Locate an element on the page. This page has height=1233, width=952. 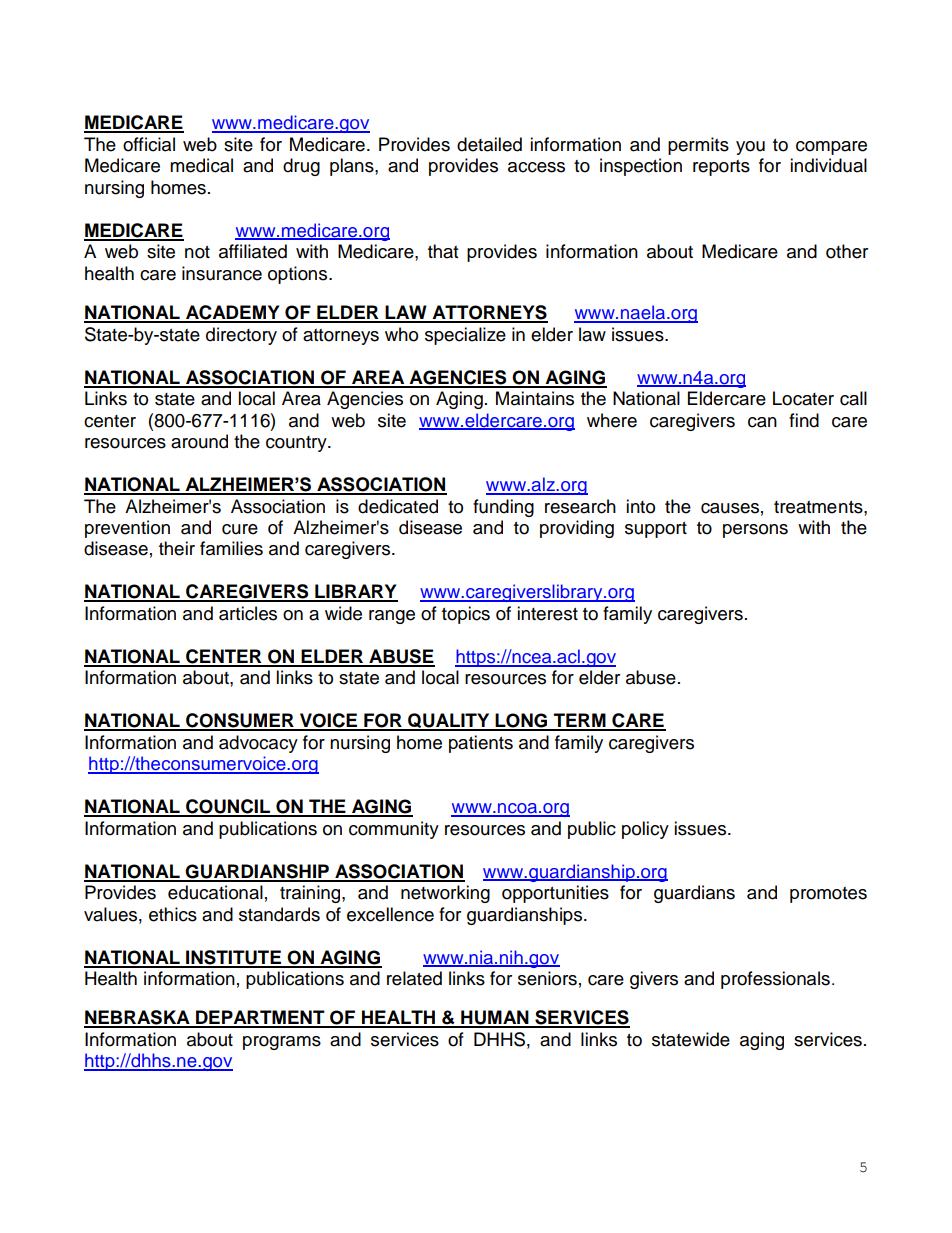
COUNCIL is located at coordinates (228, 807).
